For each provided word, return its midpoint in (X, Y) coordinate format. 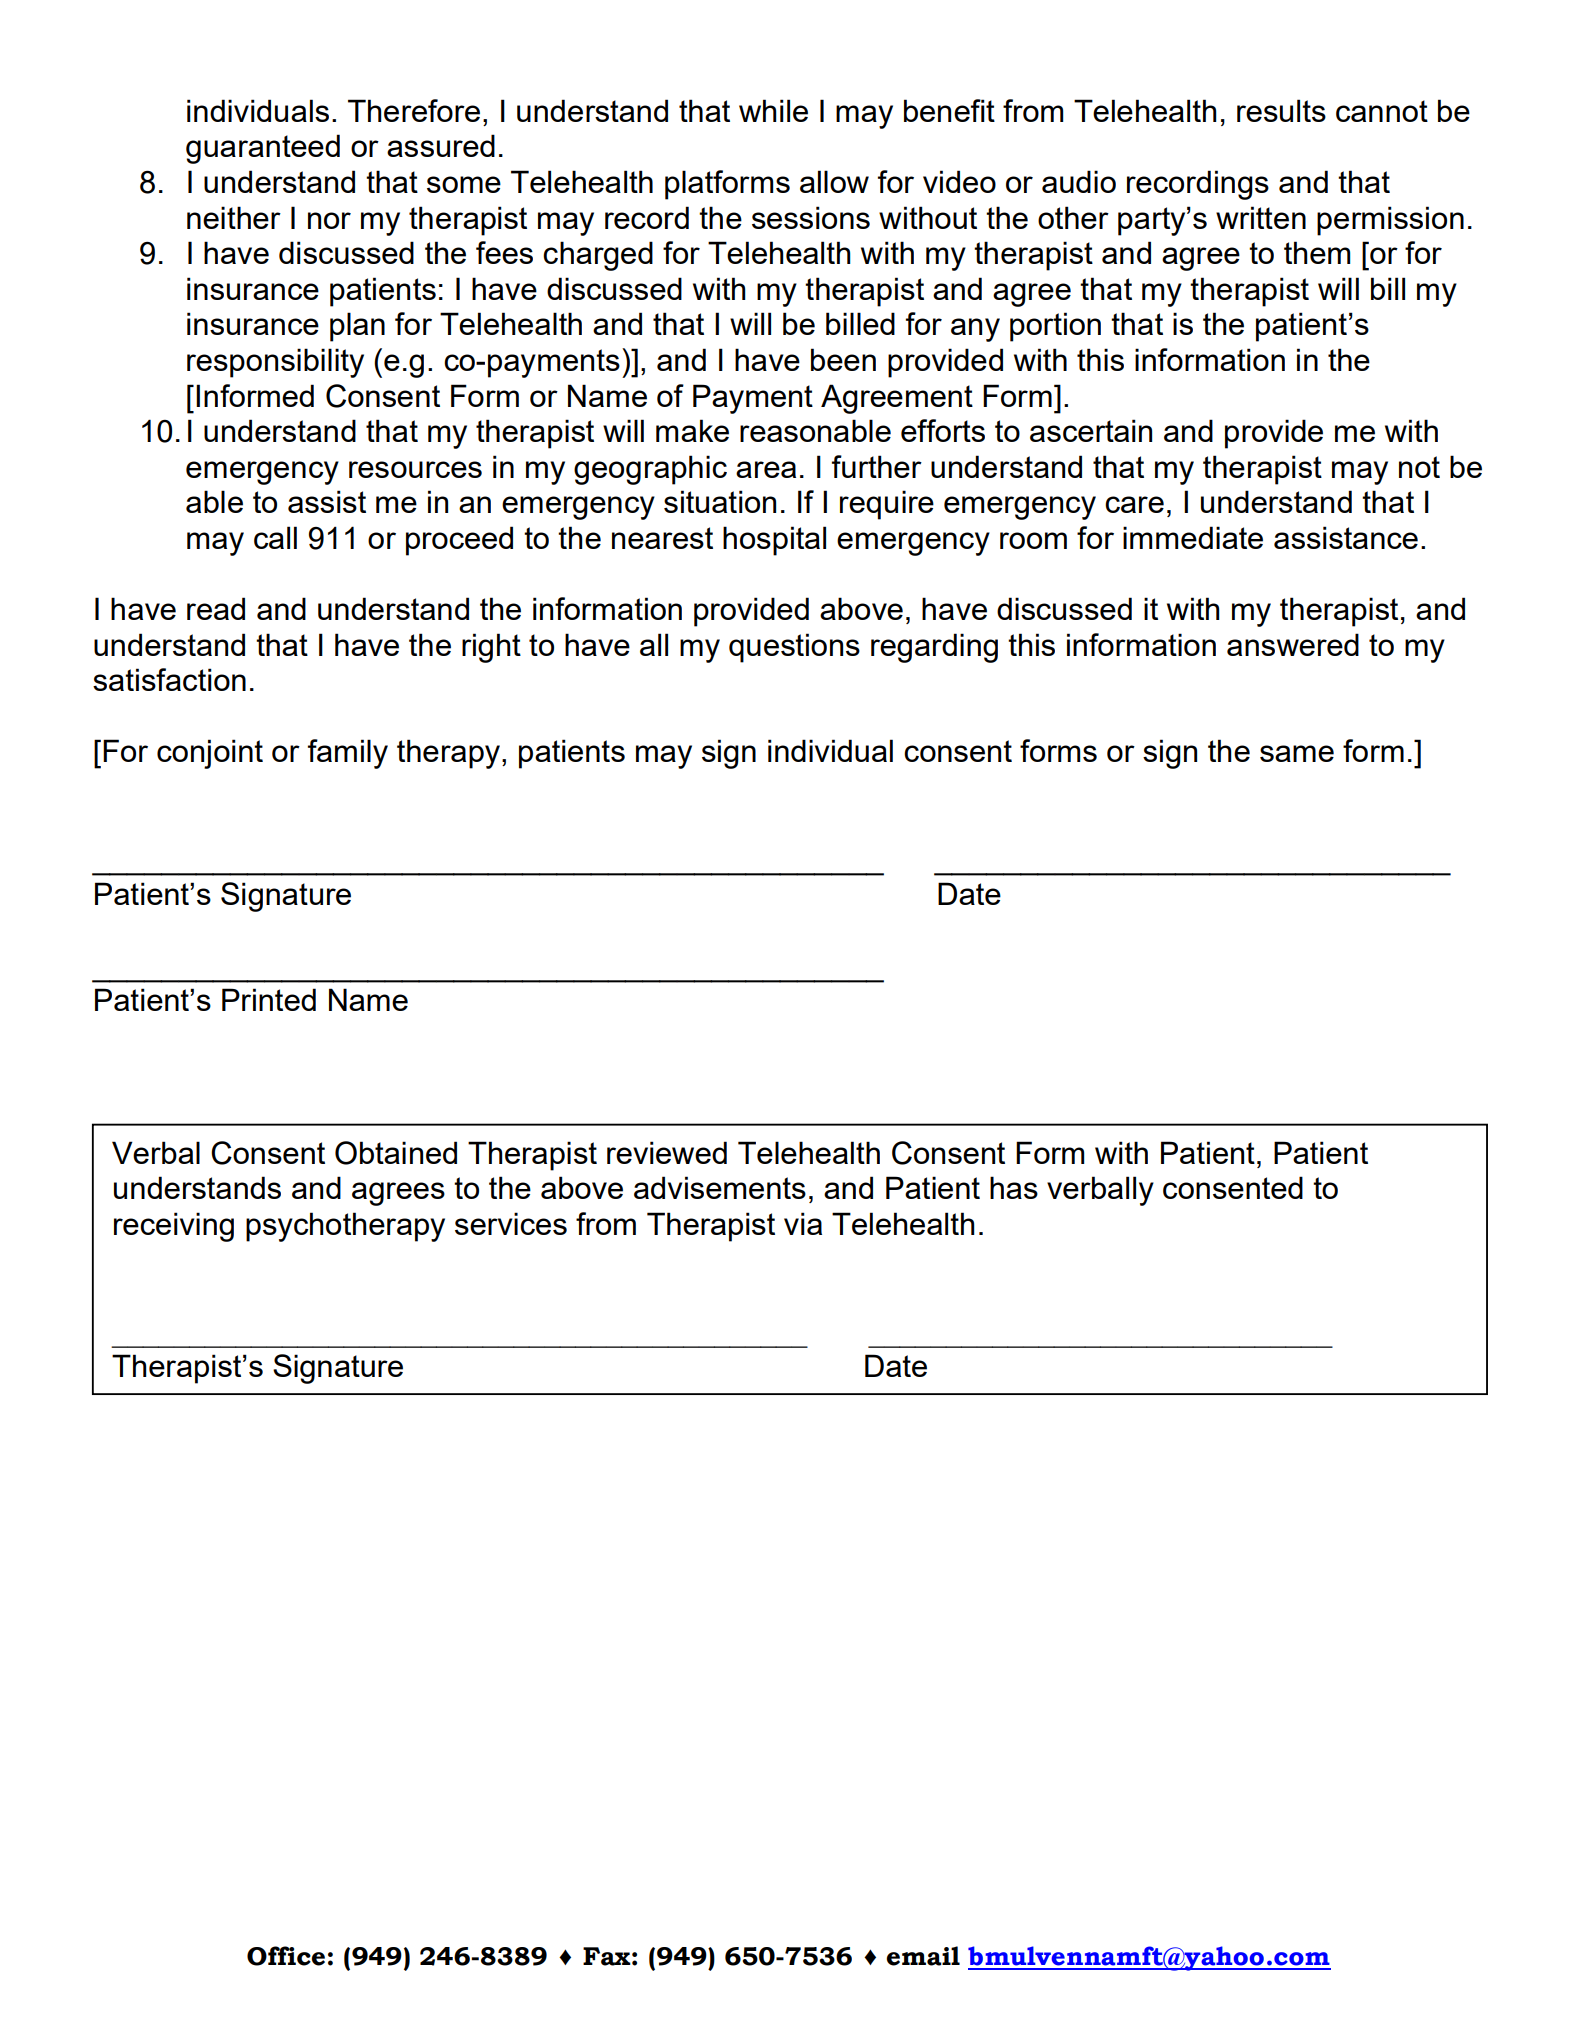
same (1297, 753)
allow (834, 181)
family (348, 754)
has (1014, 1187)
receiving (174, 1227)
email (923, 1956)
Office (286, 1956)
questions (794, 648)
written (1261, 217)
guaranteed (263, 149)
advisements (720, 1187)
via (803, 1223)
